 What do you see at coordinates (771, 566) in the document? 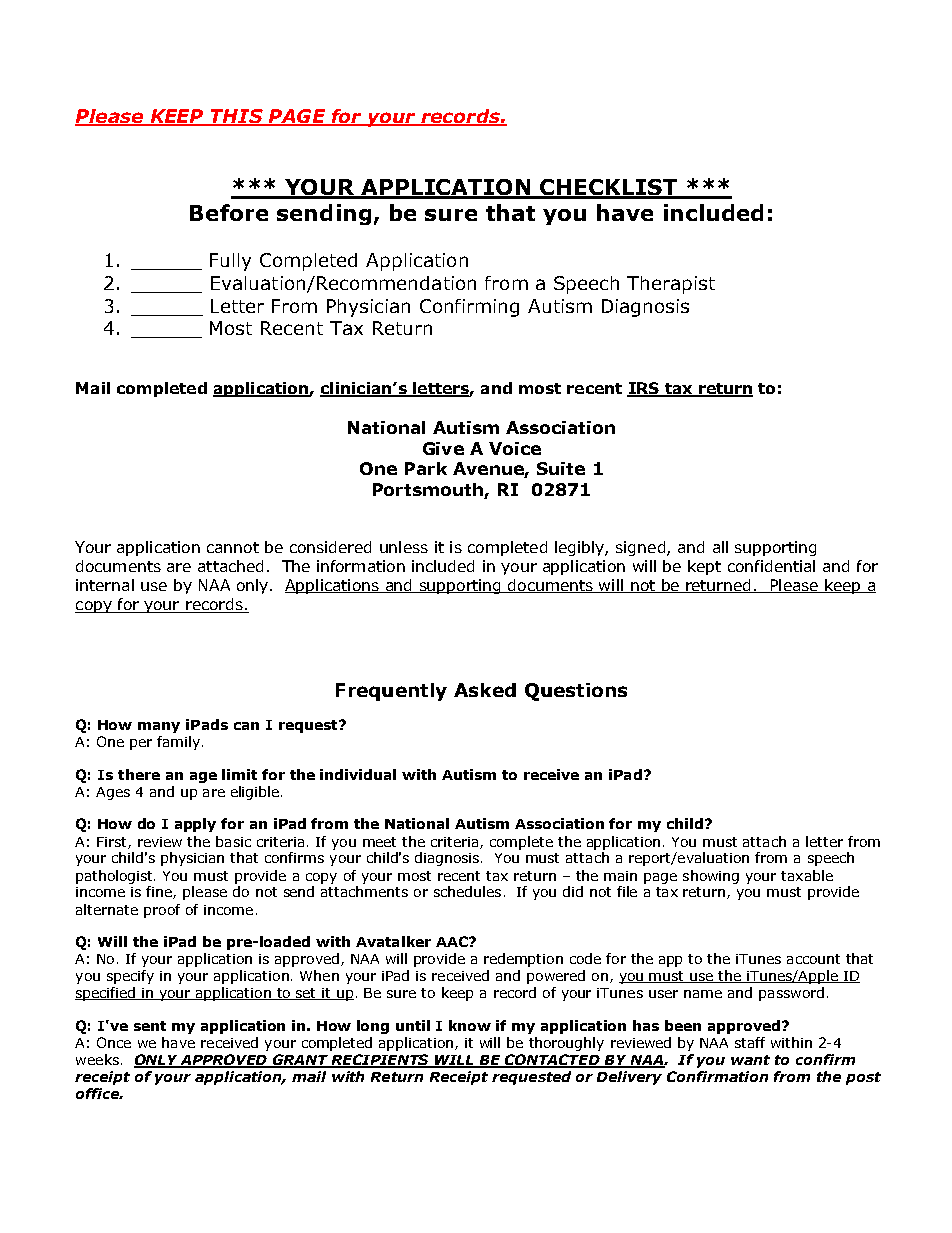
I see `confidential` at bounding box center [771, 566].
